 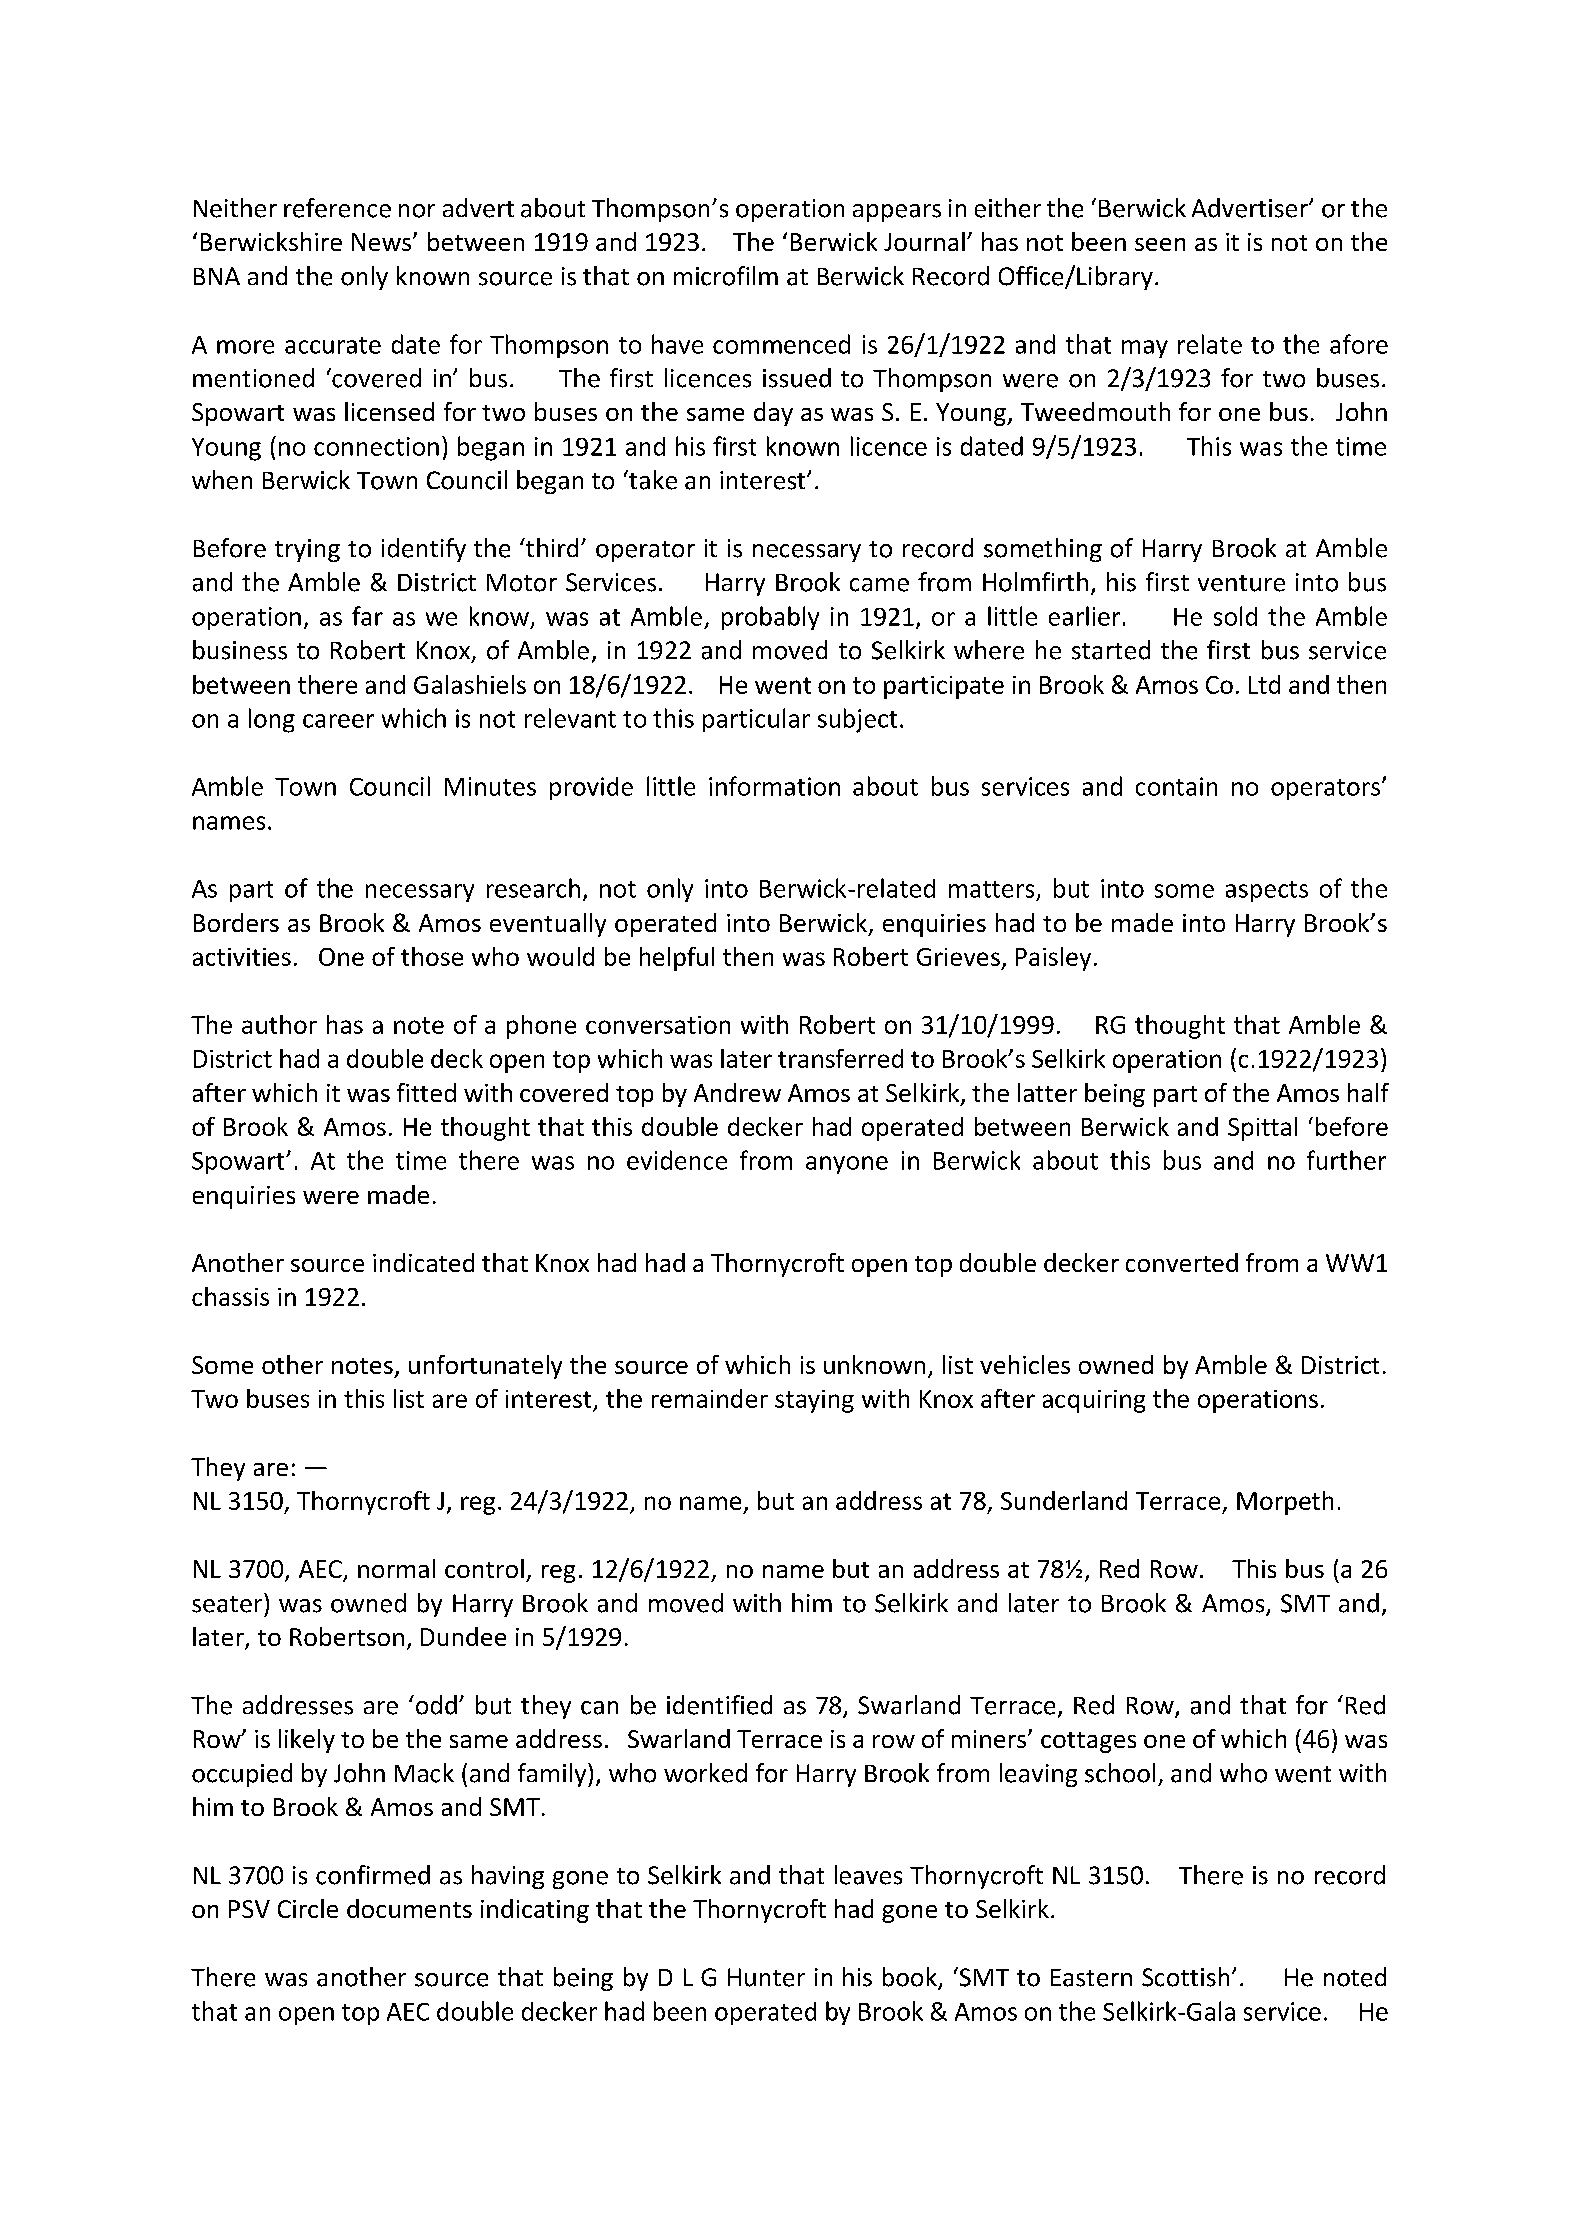 What do you see at coordinates (1368, 1092) in the screenshot?
I see `half` at bounding box center [1368, 1092].
